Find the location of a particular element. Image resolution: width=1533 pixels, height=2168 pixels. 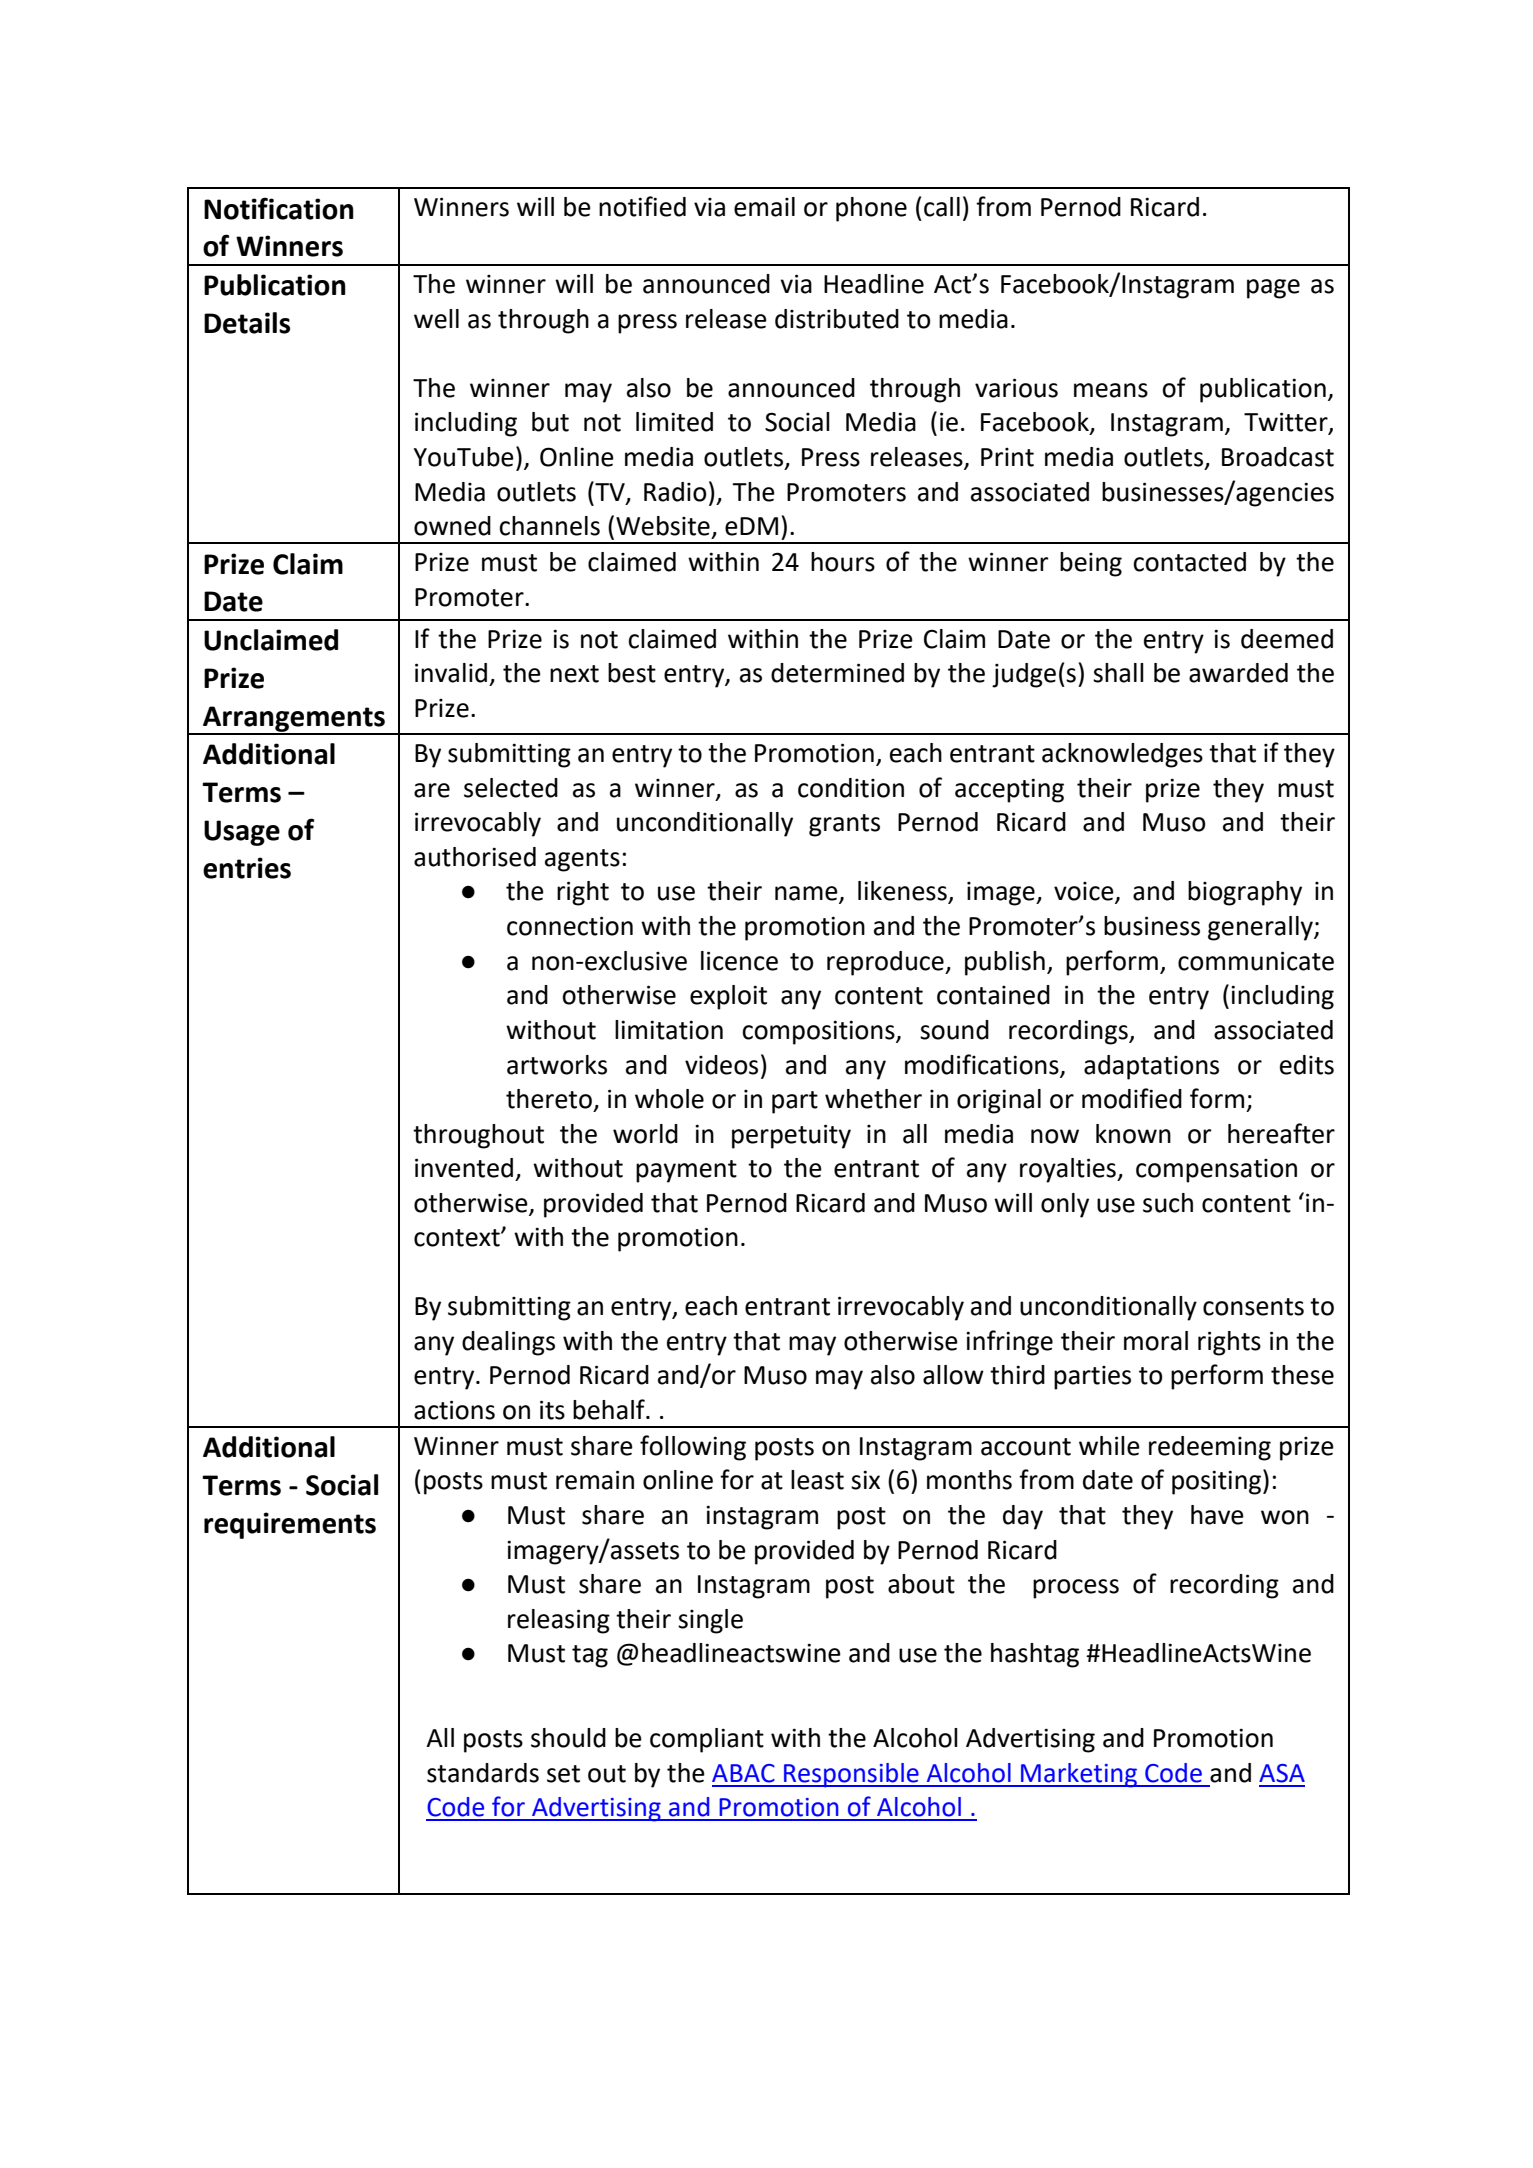

ABAC is located at coordinates (743, 1773).
